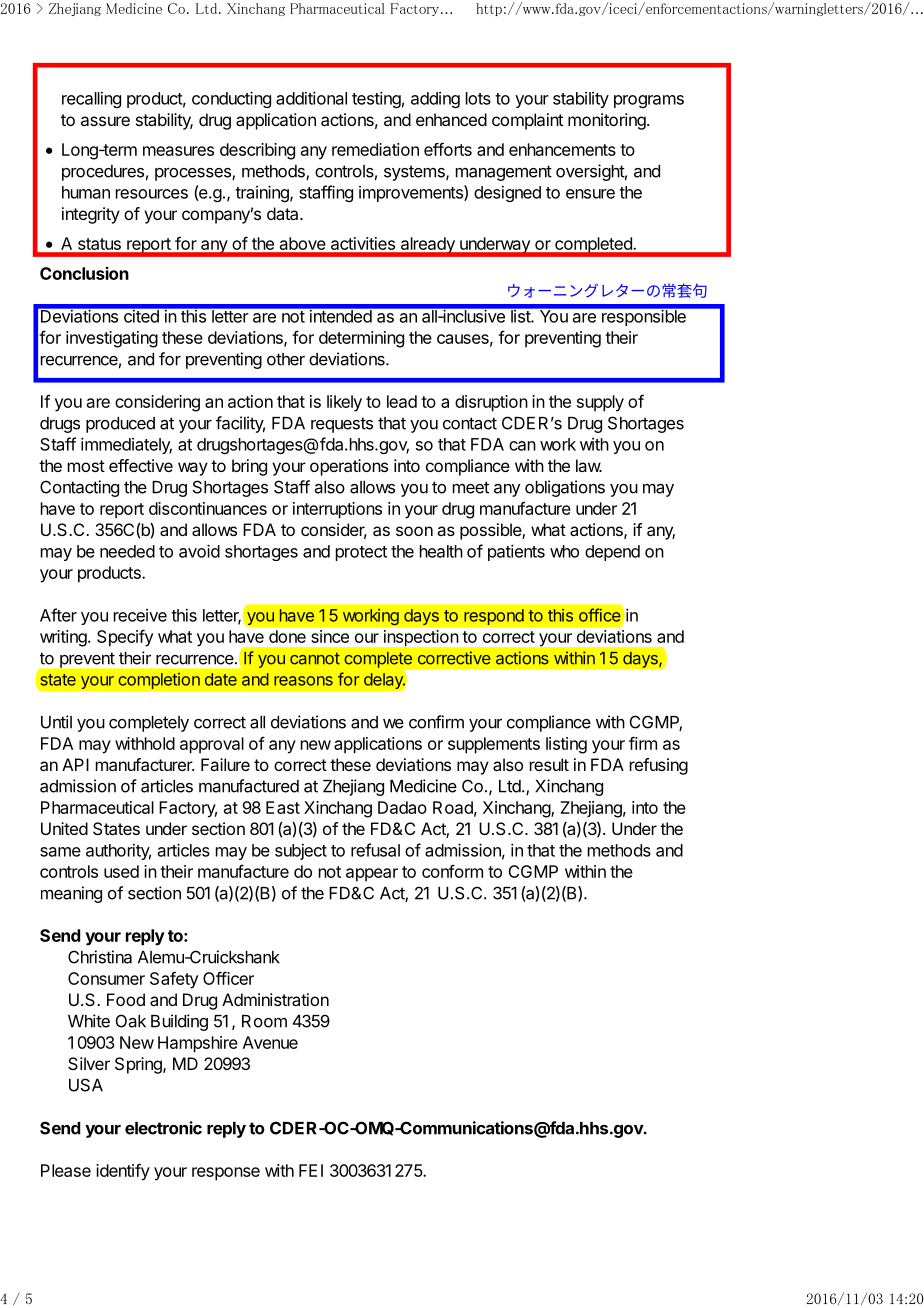 Image resolution: width=924 pixels, height=1308 pixels. I want to click on Specify, so click(125, 638).
